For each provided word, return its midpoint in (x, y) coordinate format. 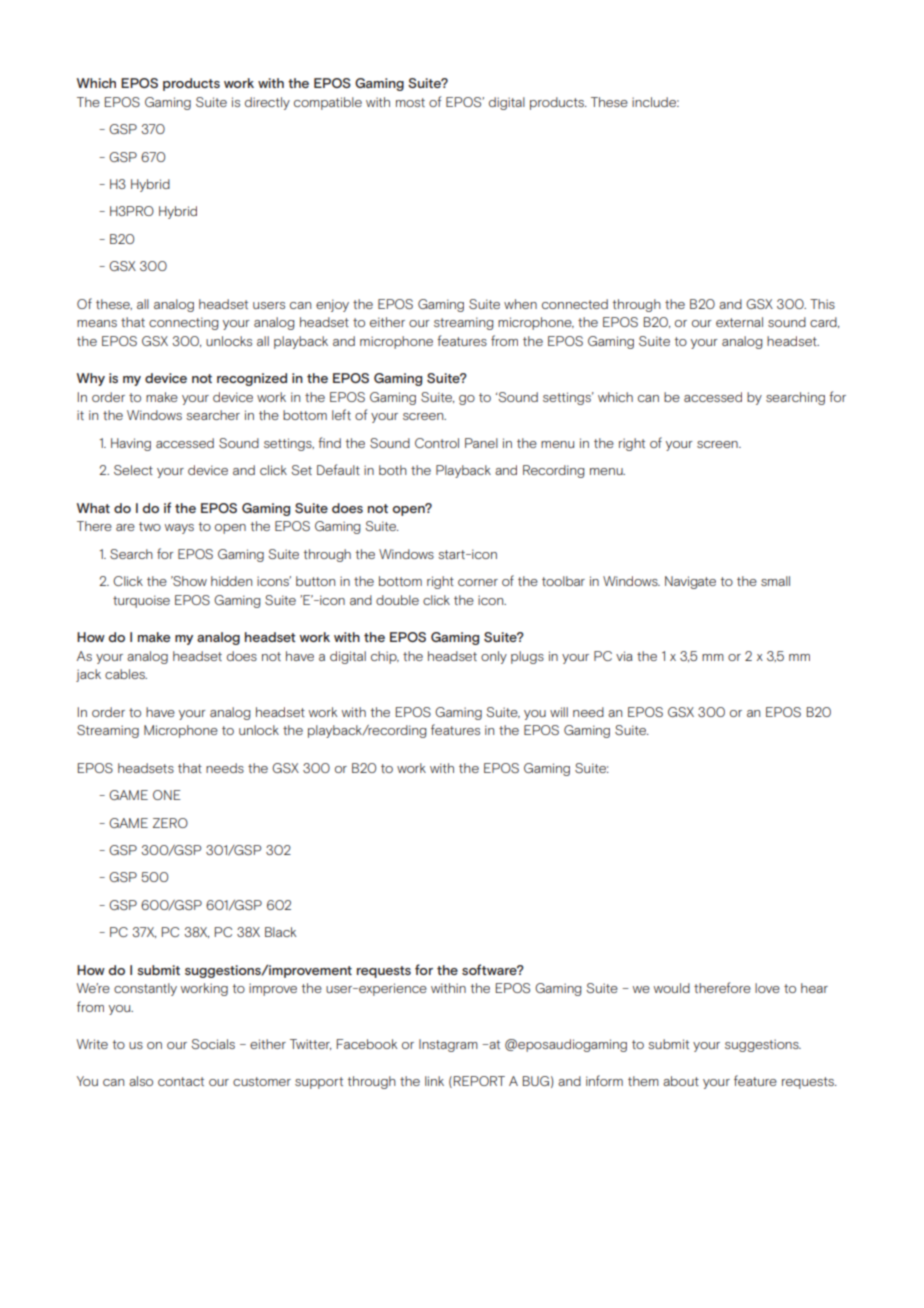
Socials (213, 1044)
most (410, 102)
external (739, 322)
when (520, 304)
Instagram (448, 1045)
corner (478, 582)
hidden (231, 581)
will (559, 712)
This (822, 304)
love (767, 988)
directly (267, 103)
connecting (183, 323)
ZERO (170, 823)
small (775, 581)
